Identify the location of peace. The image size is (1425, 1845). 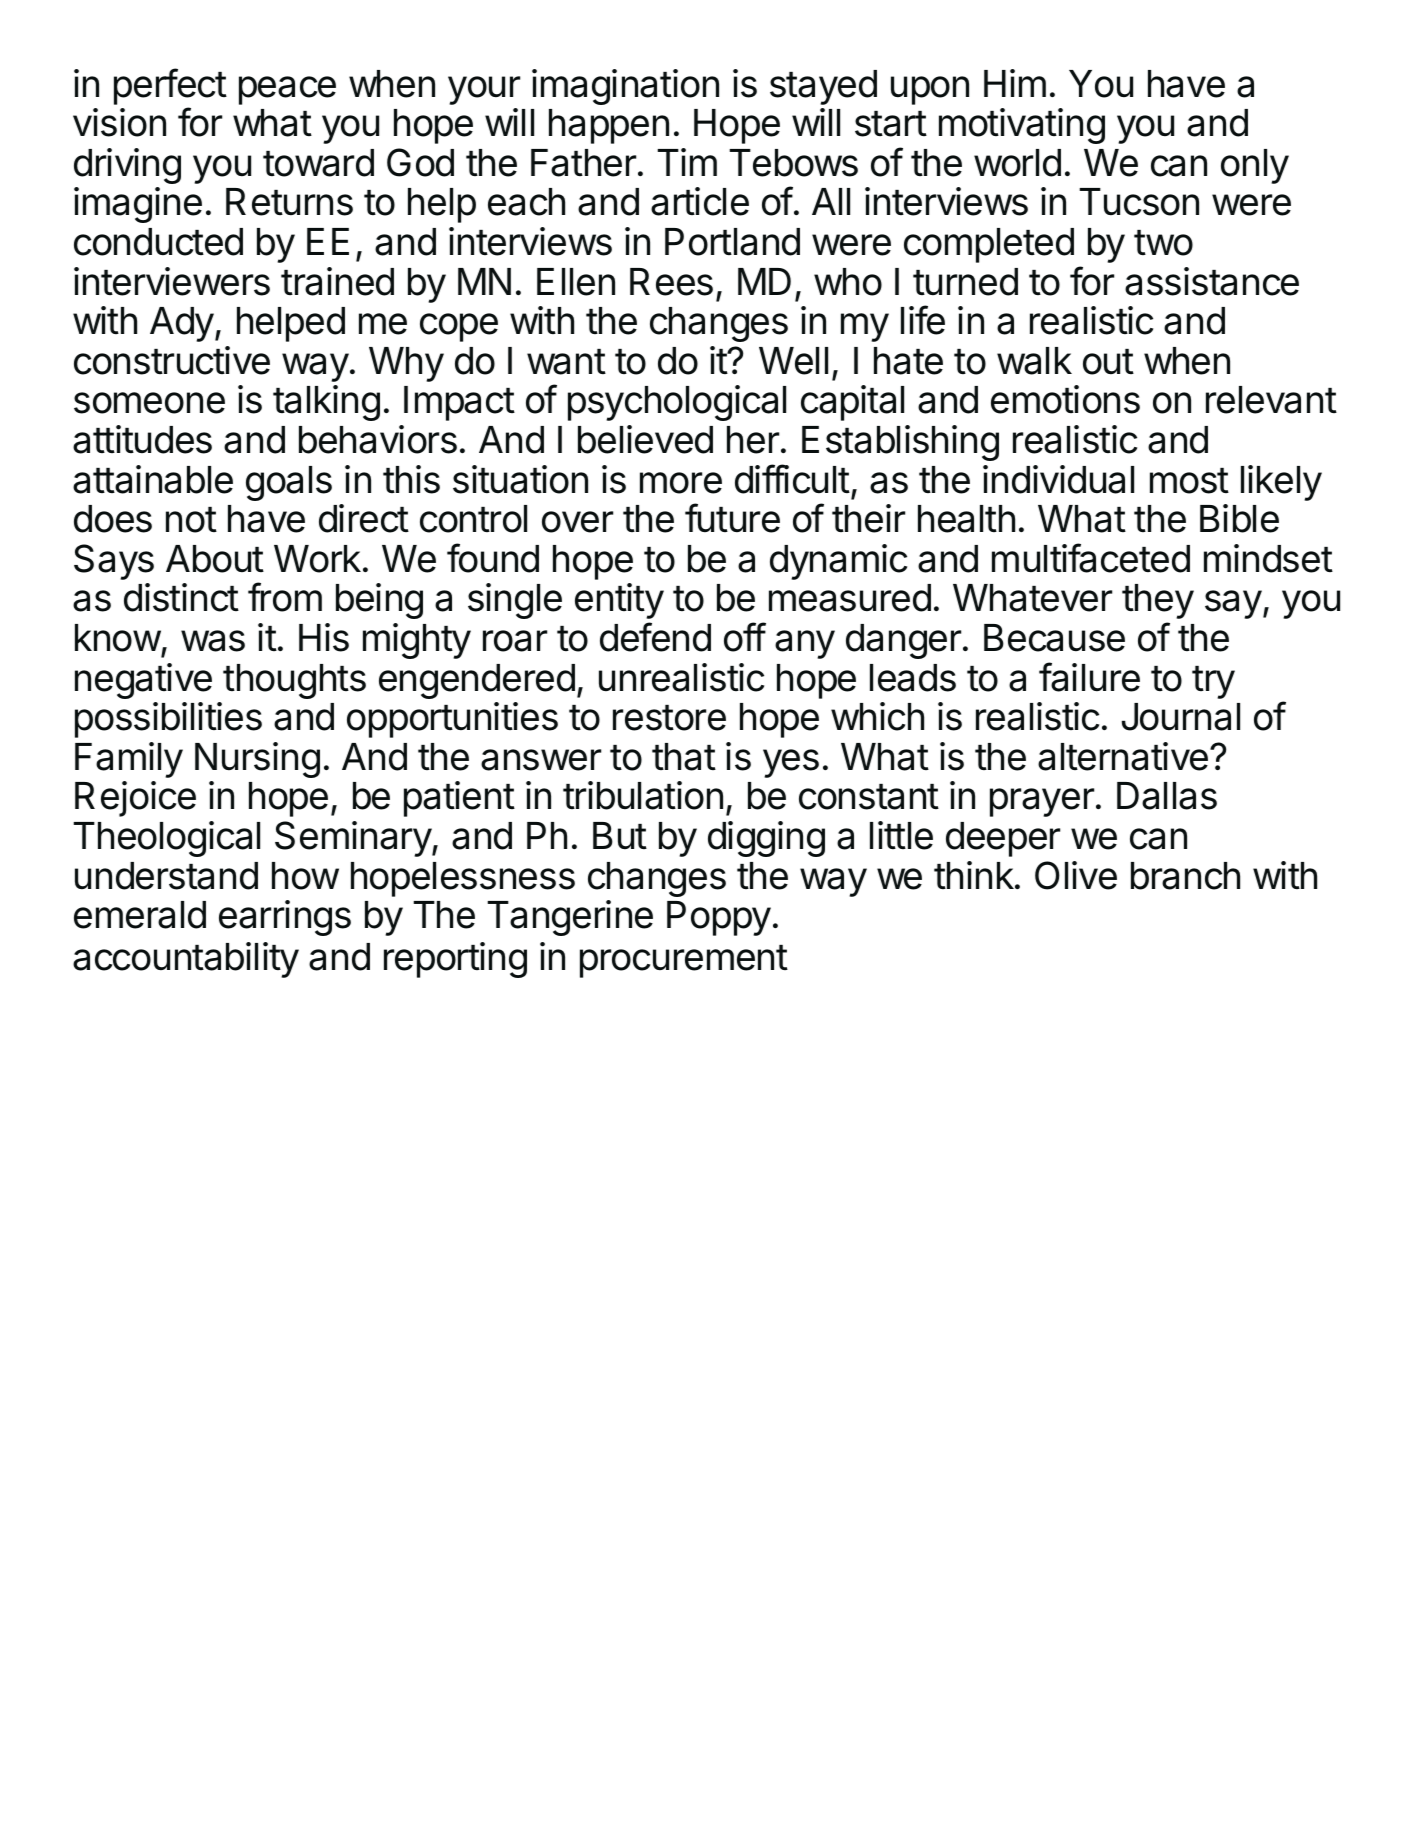
(287, 90).
